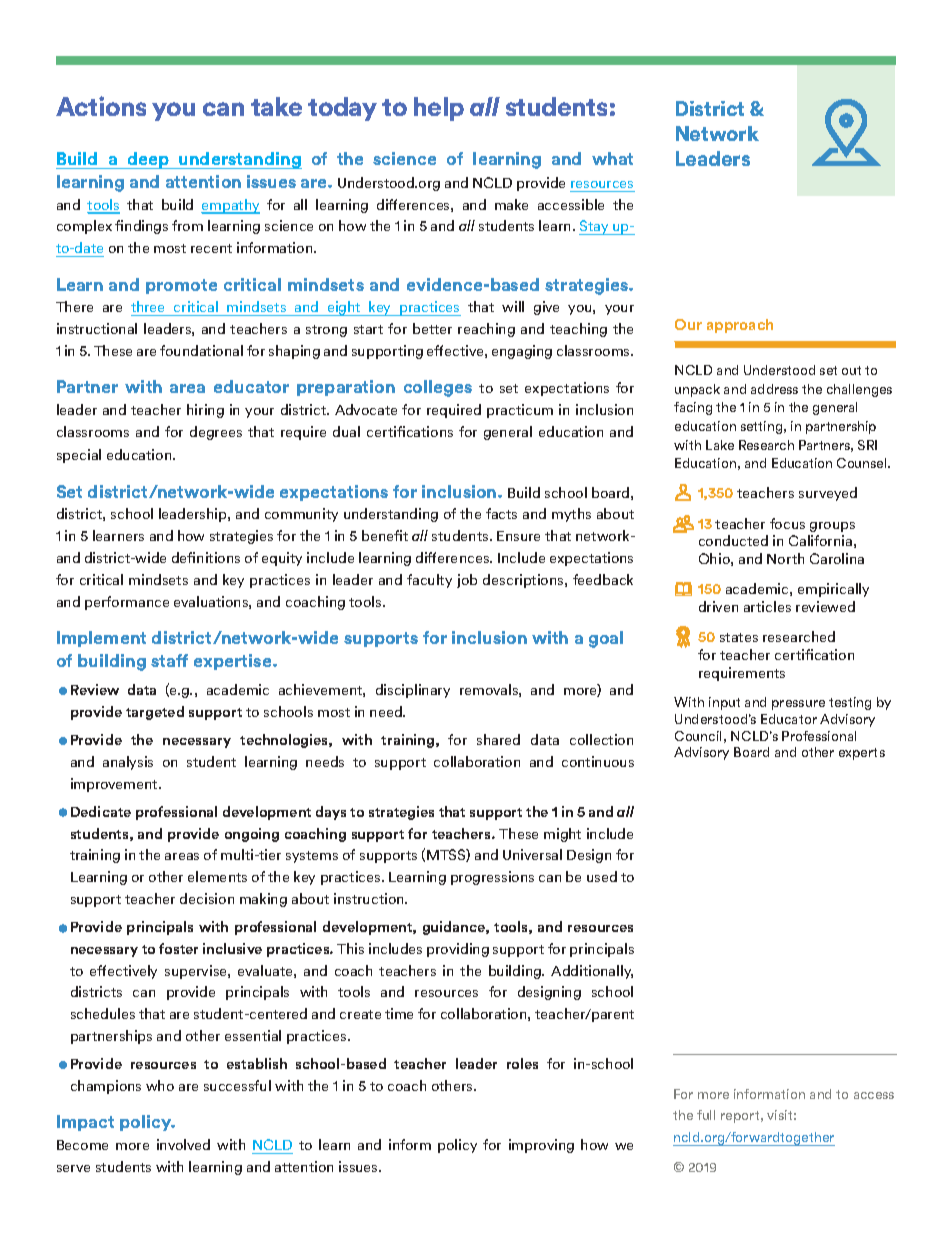 The image size is (952, 1233). What do you see at coordinates (439, 109) in the document?
I see `help` at bounding box center [439, 109].
